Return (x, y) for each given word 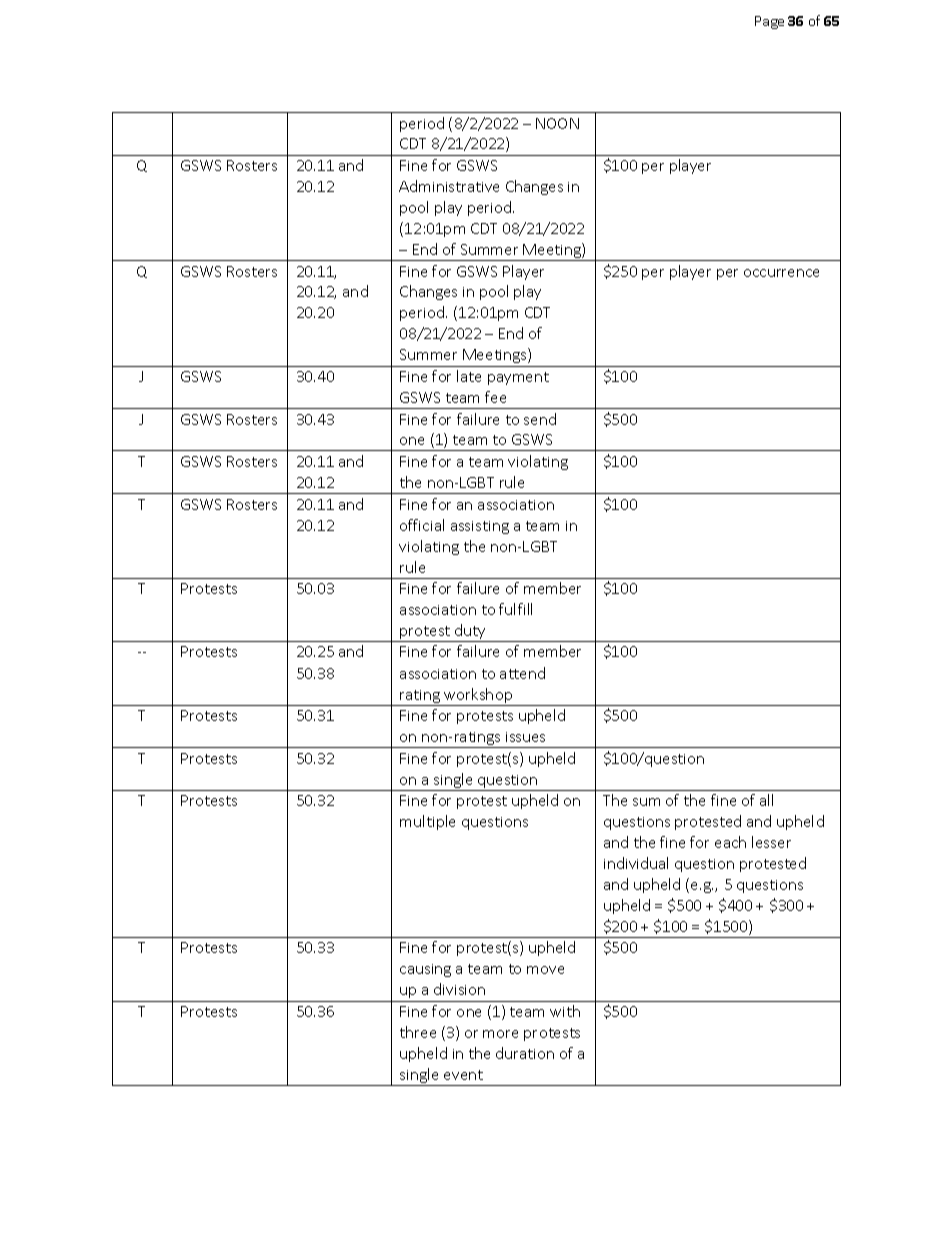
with (565, 1011)
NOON (557, 123)
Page (769, 22)
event (463, 1075)
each (730, 842)
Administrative (449, 186)
